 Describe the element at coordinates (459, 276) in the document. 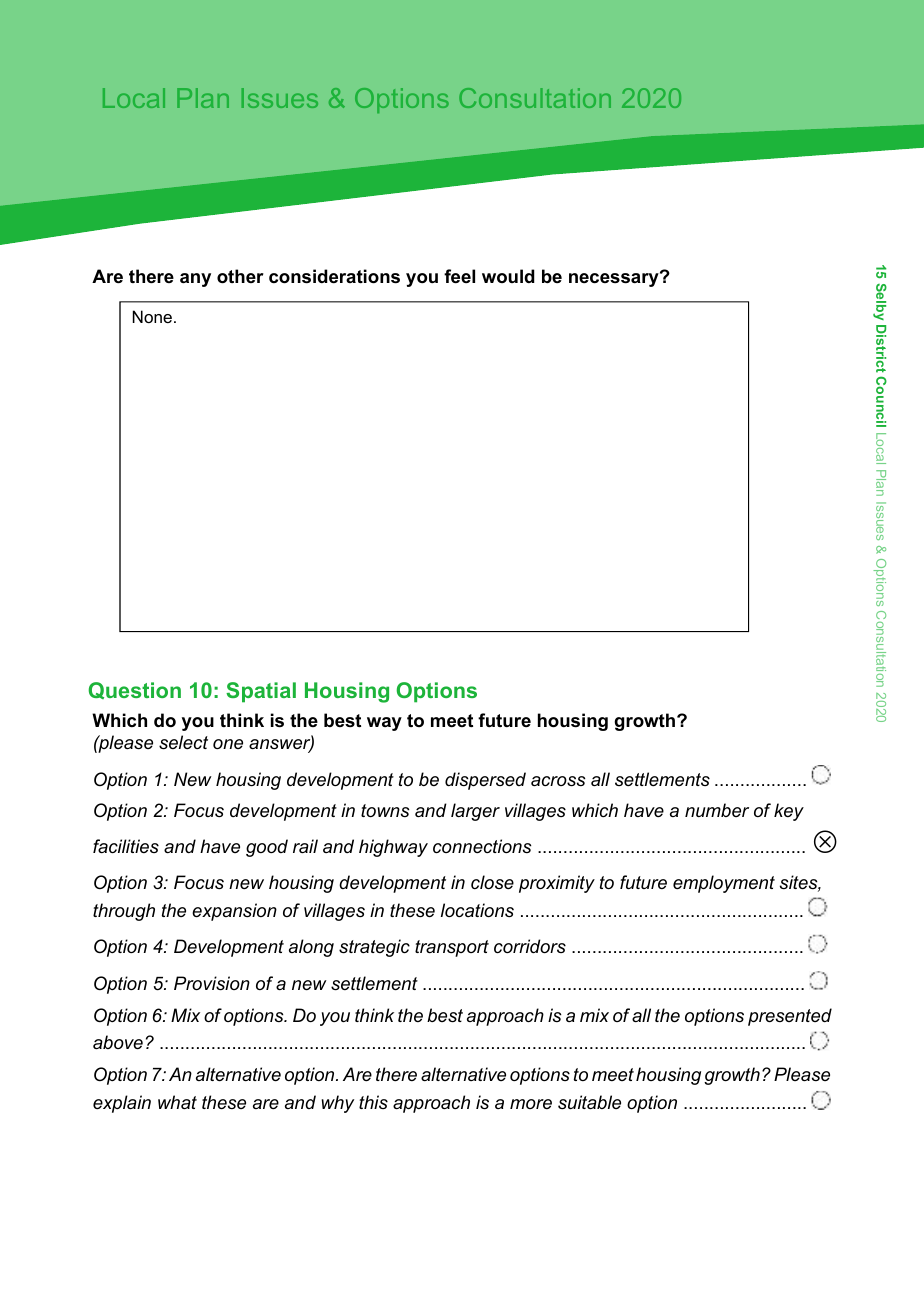

I see `feel` at that location.
